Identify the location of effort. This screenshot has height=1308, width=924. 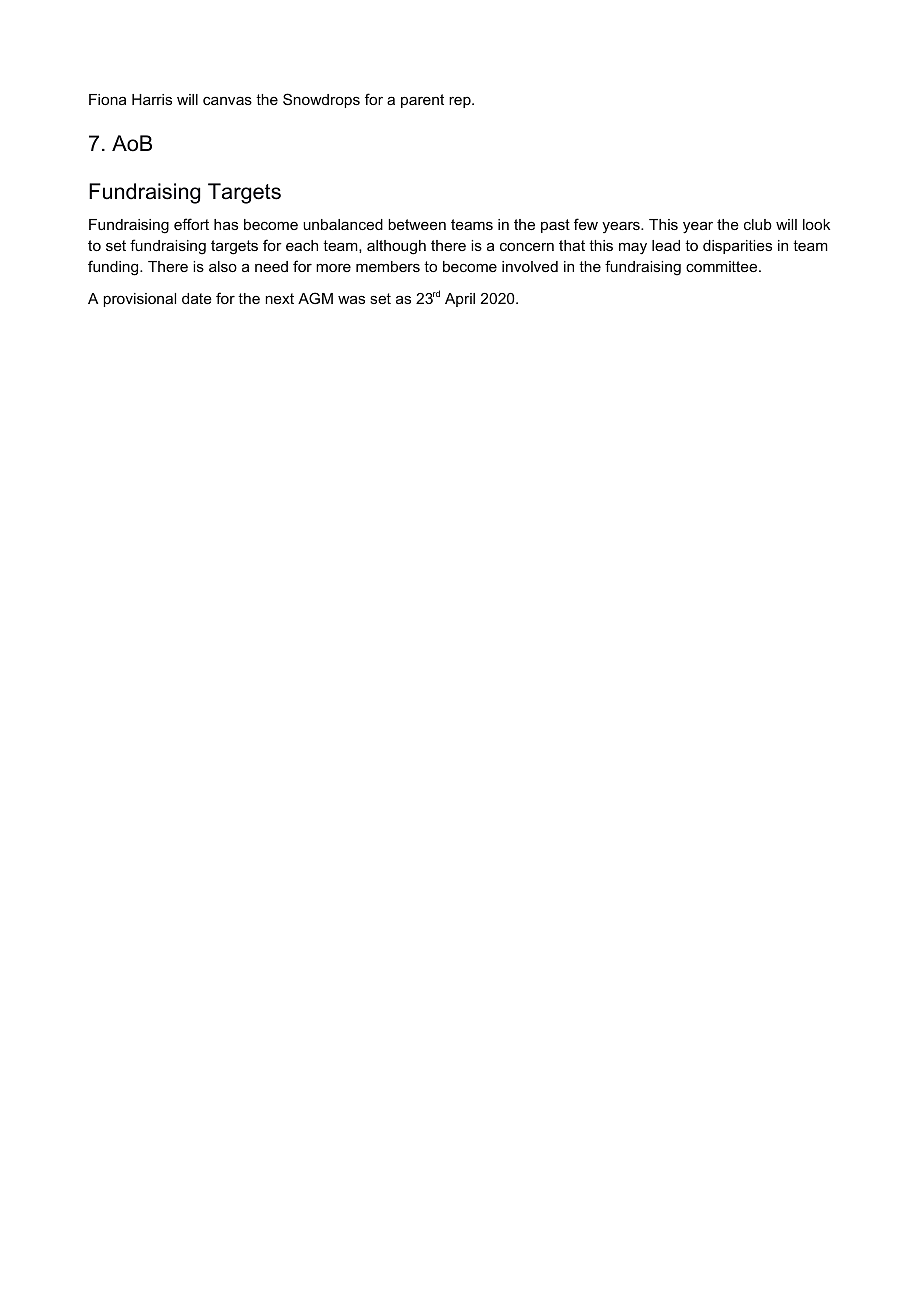
(191, 224).
